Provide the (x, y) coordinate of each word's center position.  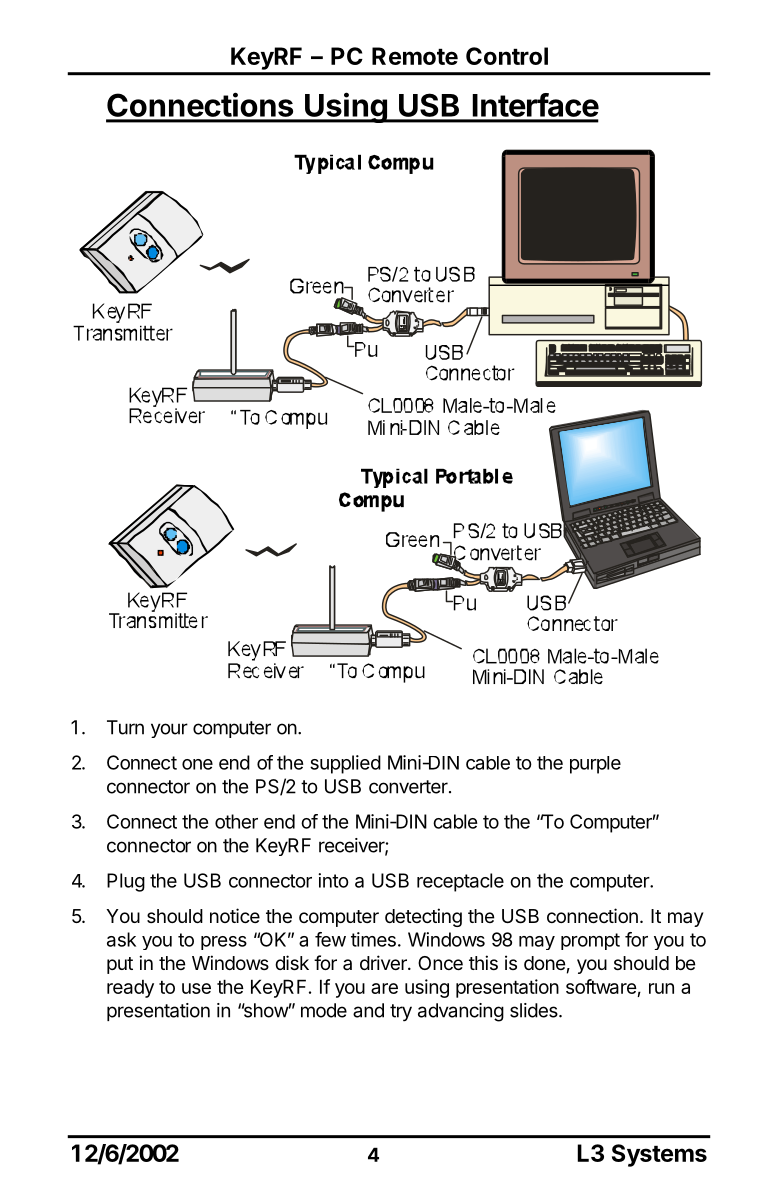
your (169, 730)
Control (507, 56)
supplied (345, 764)
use (196, 988)
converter (409, 787)
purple (595, 765)
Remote (415, 56)
